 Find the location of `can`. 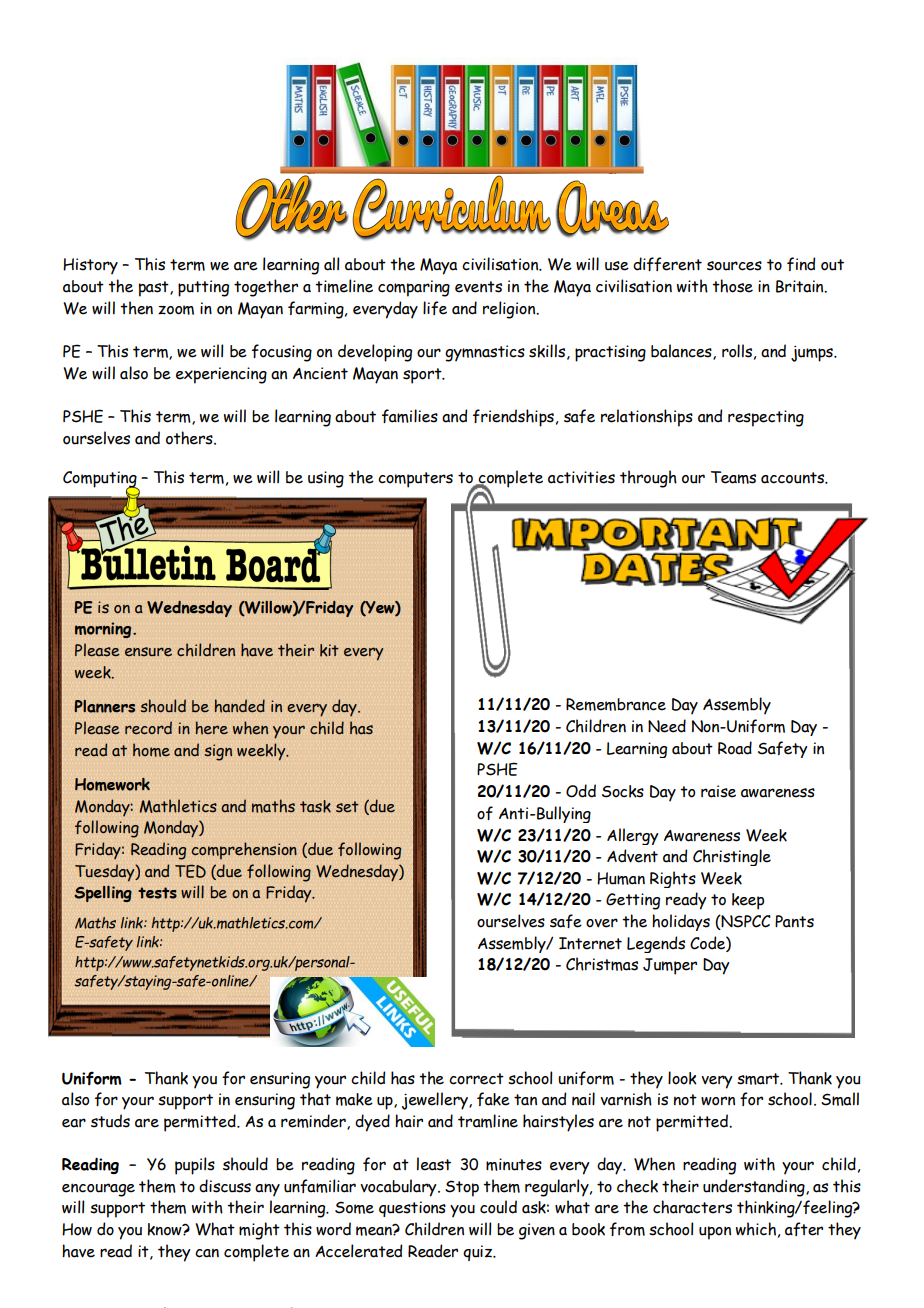

can is located at coordinates (207, 1253).
